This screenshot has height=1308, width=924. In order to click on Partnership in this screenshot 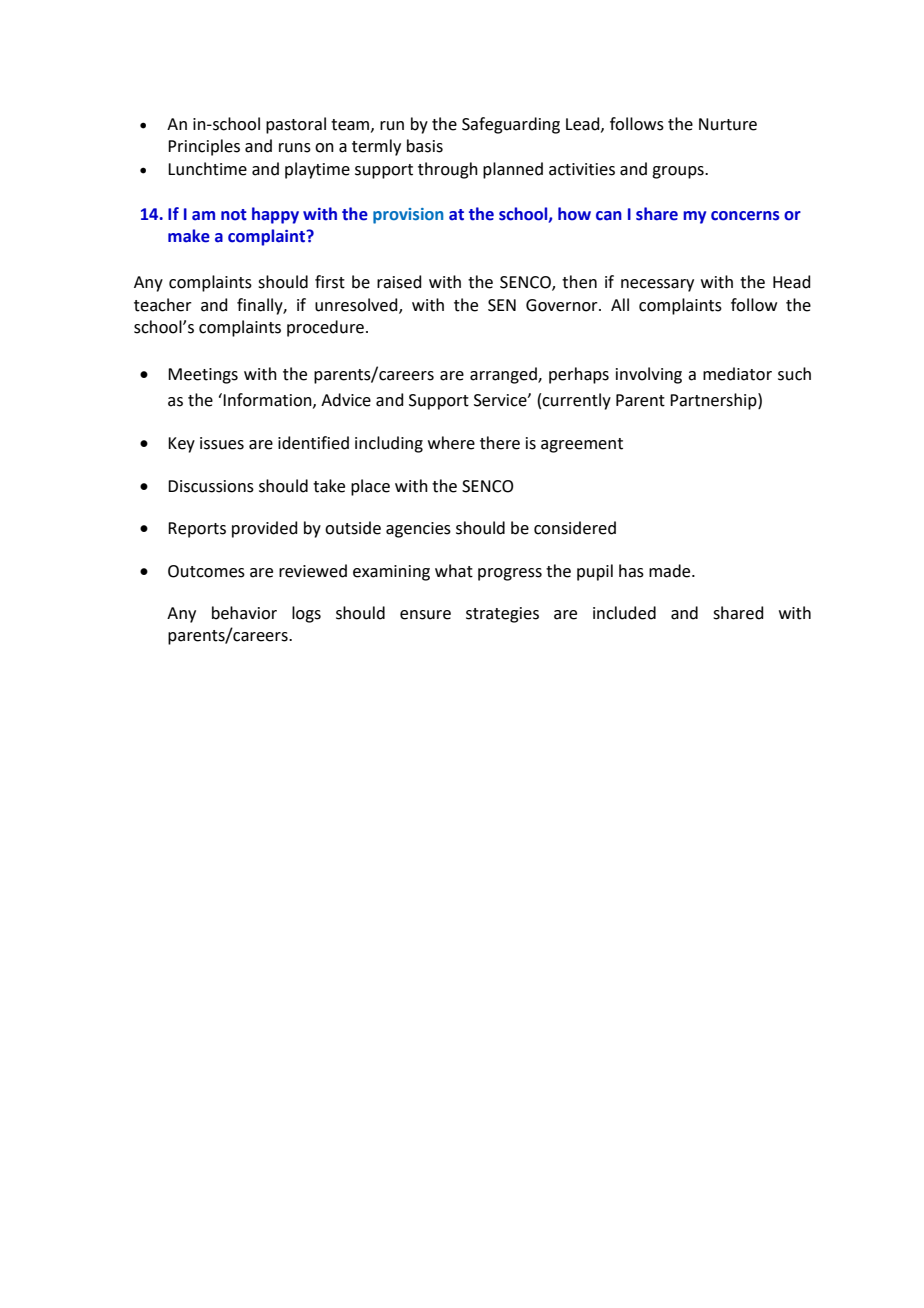, I will do `click(714, 401)`.
